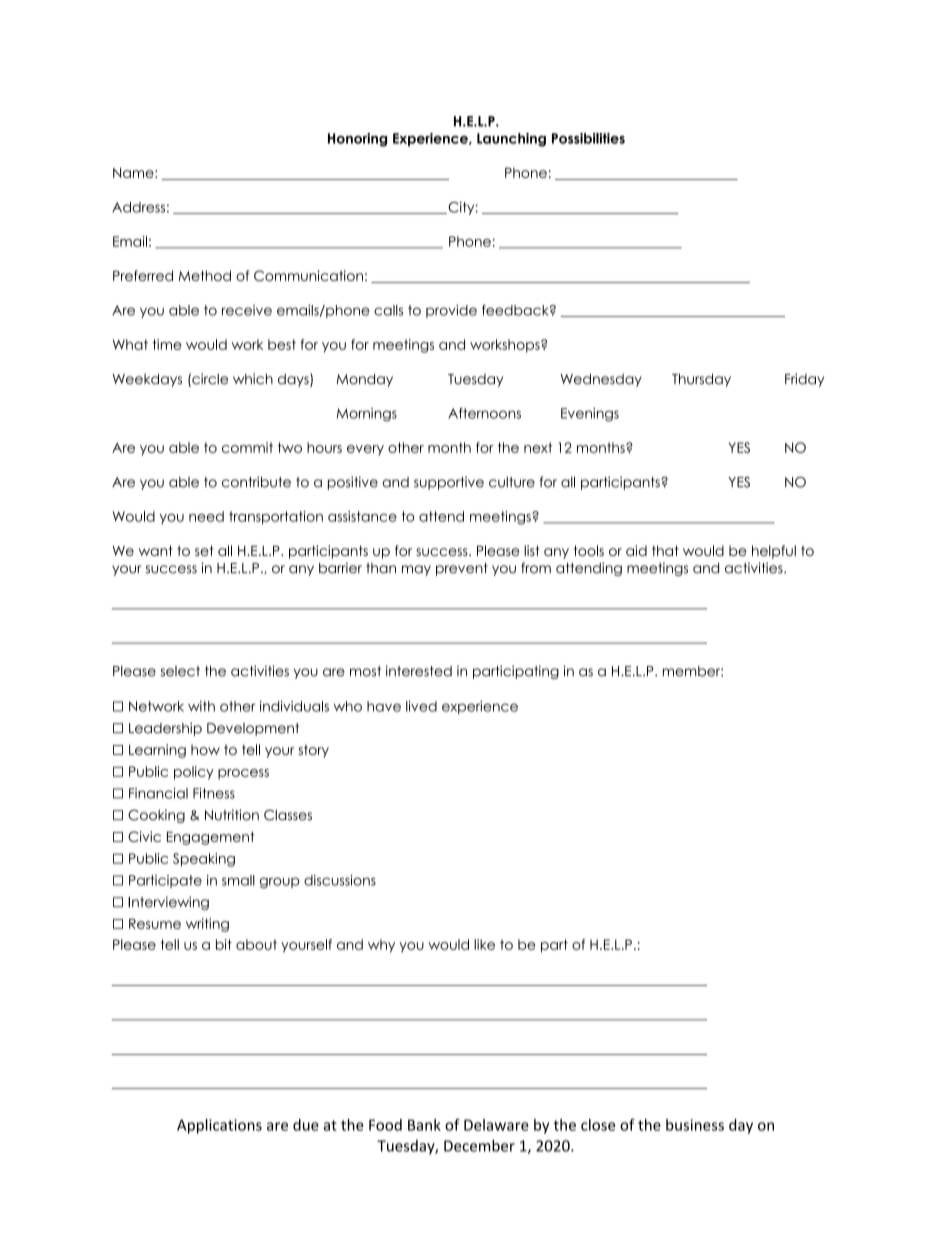  Describe the element at coordinates (588, 138) in the document. I see `Possibilities` at that location.
